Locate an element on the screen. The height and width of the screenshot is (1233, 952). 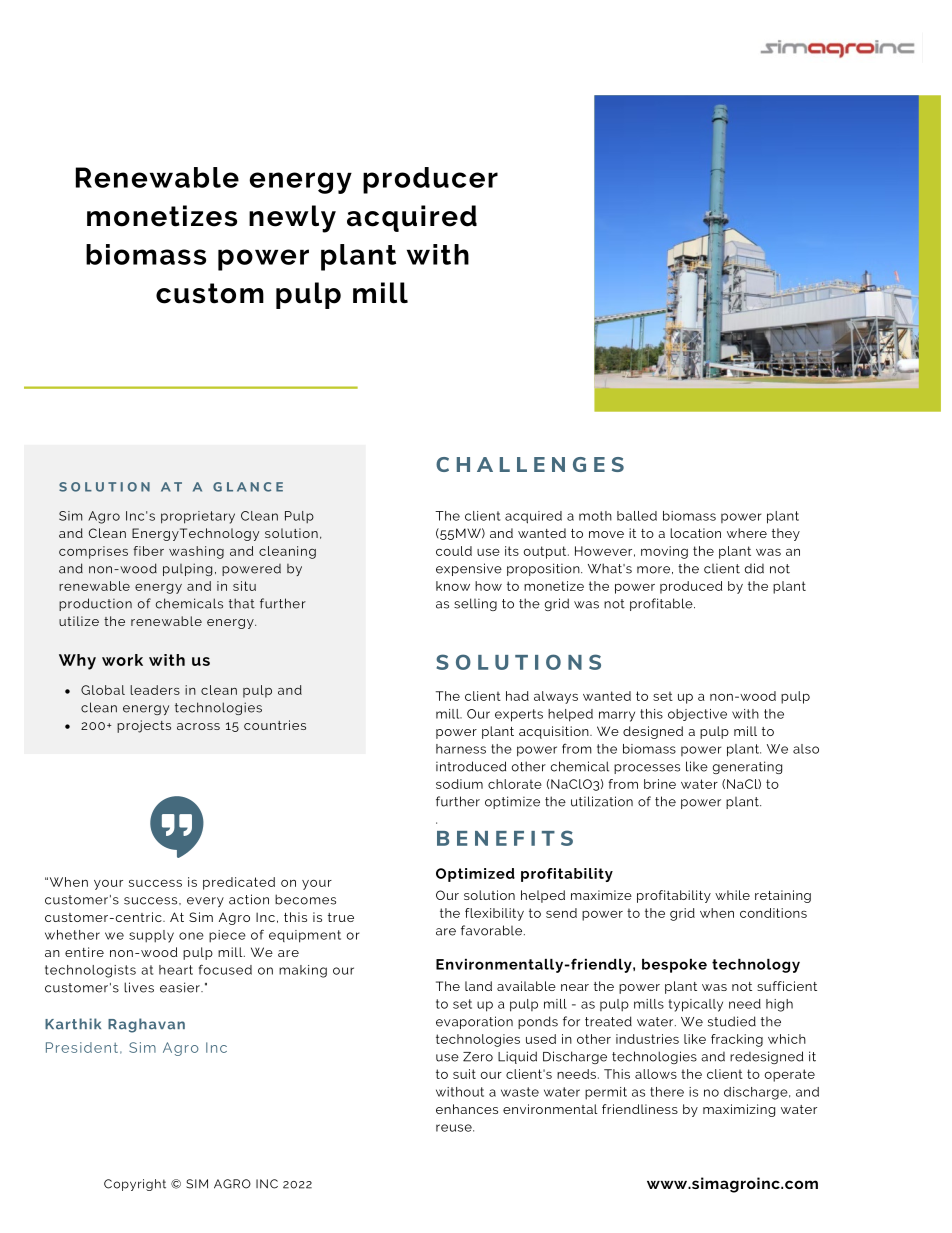
location is located at coordinates (695, 533).
